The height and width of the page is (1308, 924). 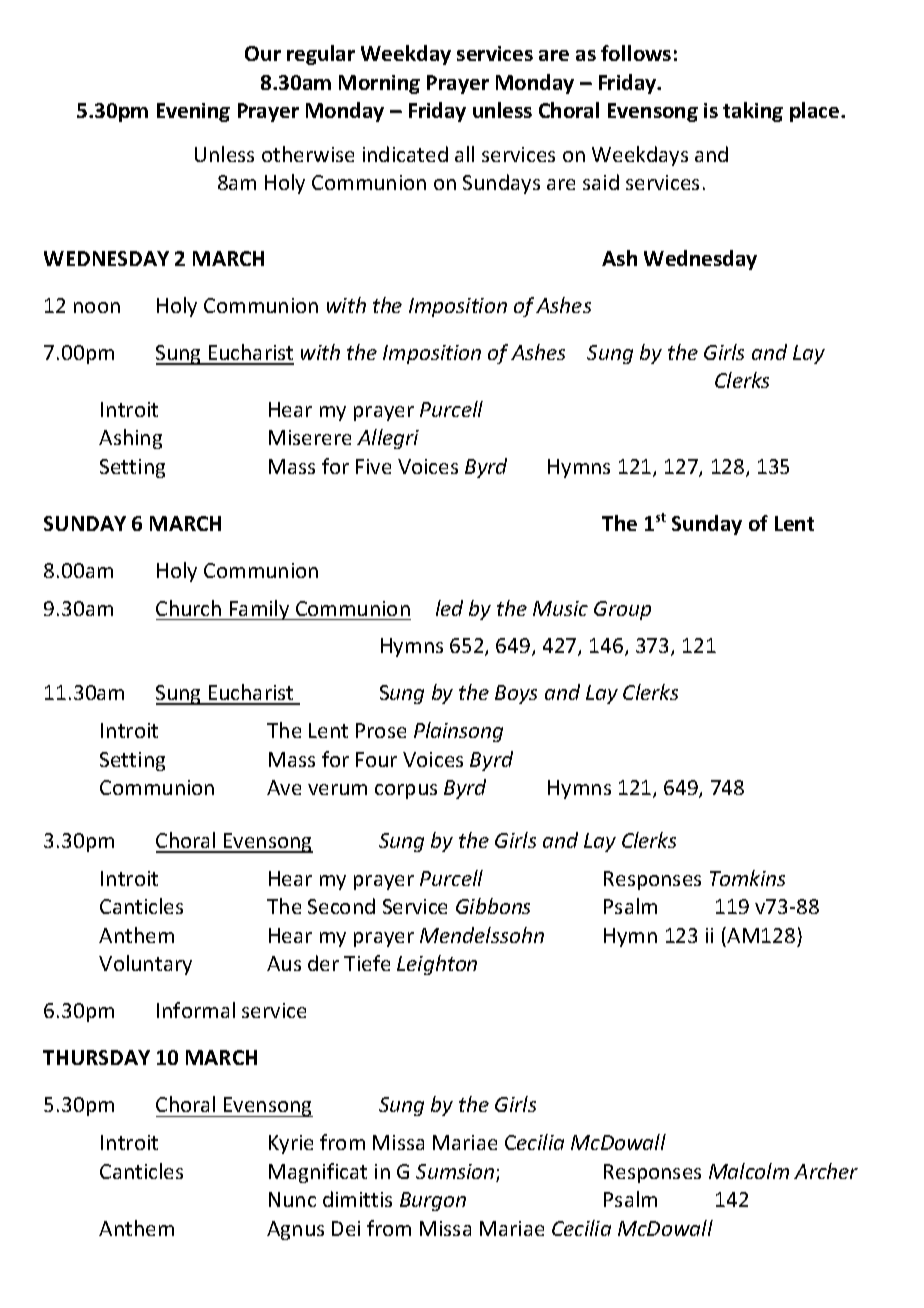 I want to click on Morning, so click(x=379, y=84).
